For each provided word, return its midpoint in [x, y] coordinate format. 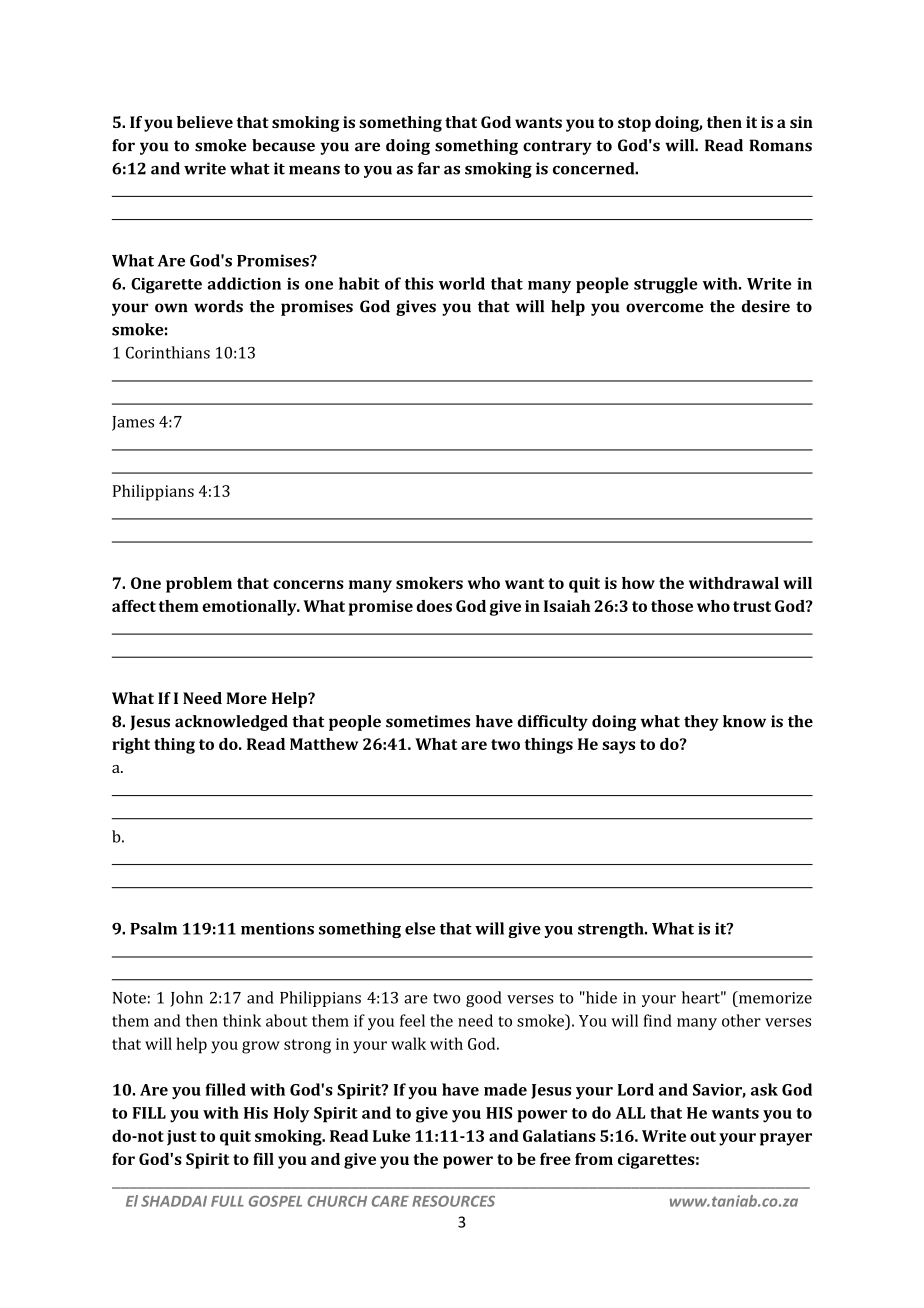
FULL [227, 1201]
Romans [780, 145]
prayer [786, 1139]
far [428, 168]
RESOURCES [453, 1201]
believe [205, 122]
